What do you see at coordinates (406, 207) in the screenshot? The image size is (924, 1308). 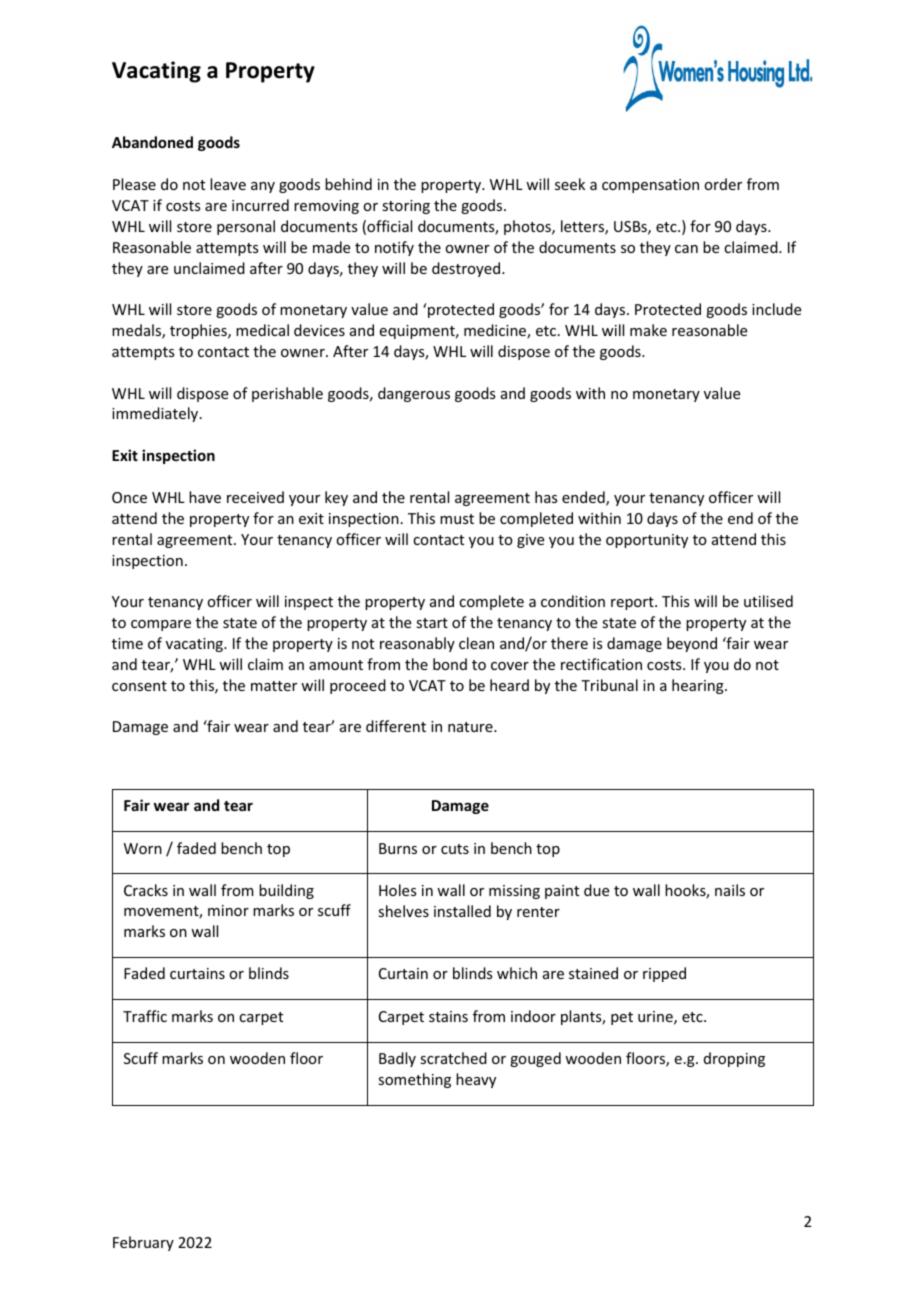 I see `storing` at bounding box center [406, 207].
